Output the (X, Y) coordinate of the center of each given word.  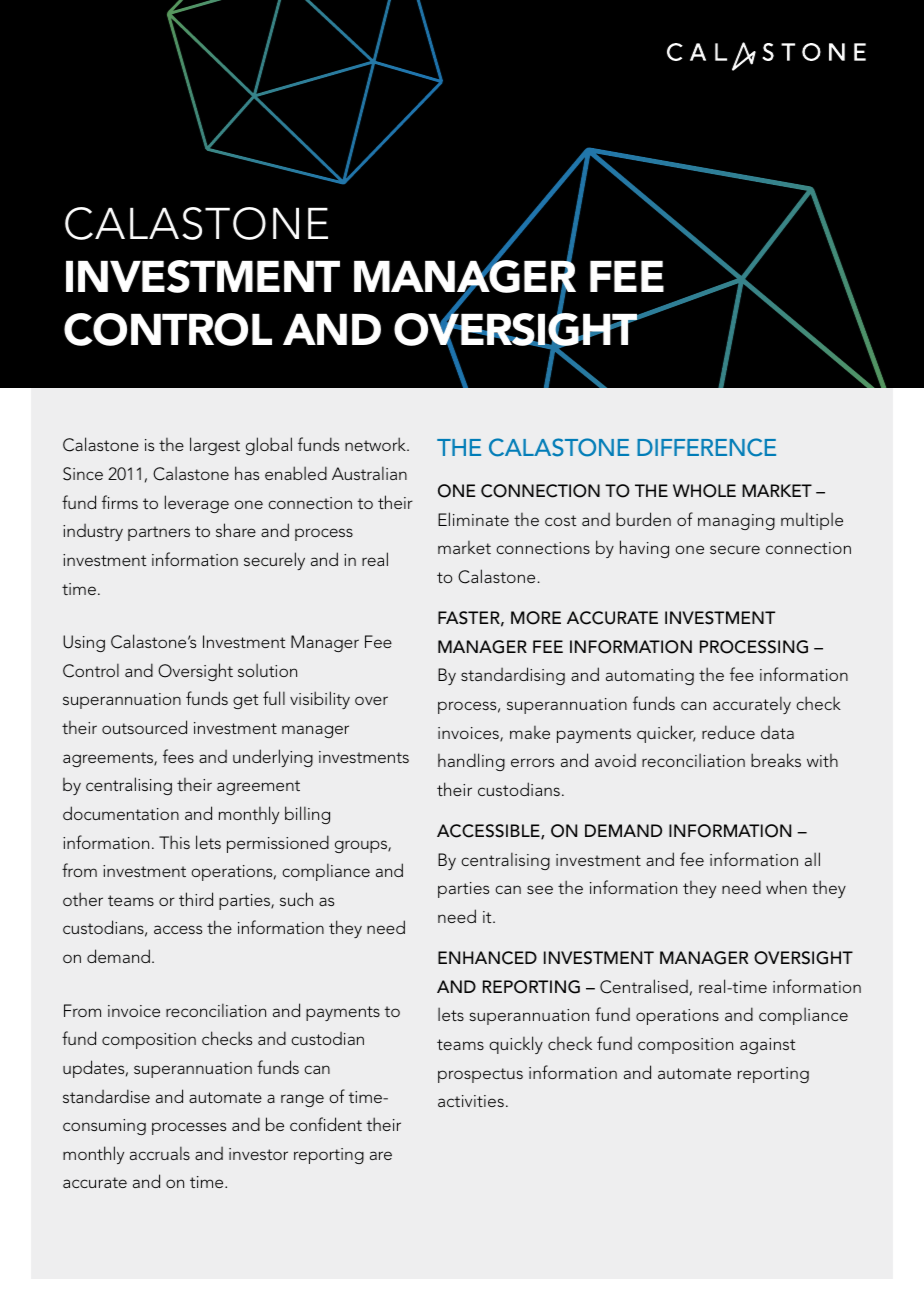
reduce (728, 732)
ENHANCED (487, 958)
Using (84, 643)
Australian (369, 473)
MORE (536, 618)
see (540, 889)
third (196, 899)
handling (471, 762)
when (786, 887)
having (644, 549)
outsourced (144, 727)
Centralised (644, 986)
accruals (160, 1153)
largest (215, 446)
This (174, 842)
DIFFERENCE (706, 447)
